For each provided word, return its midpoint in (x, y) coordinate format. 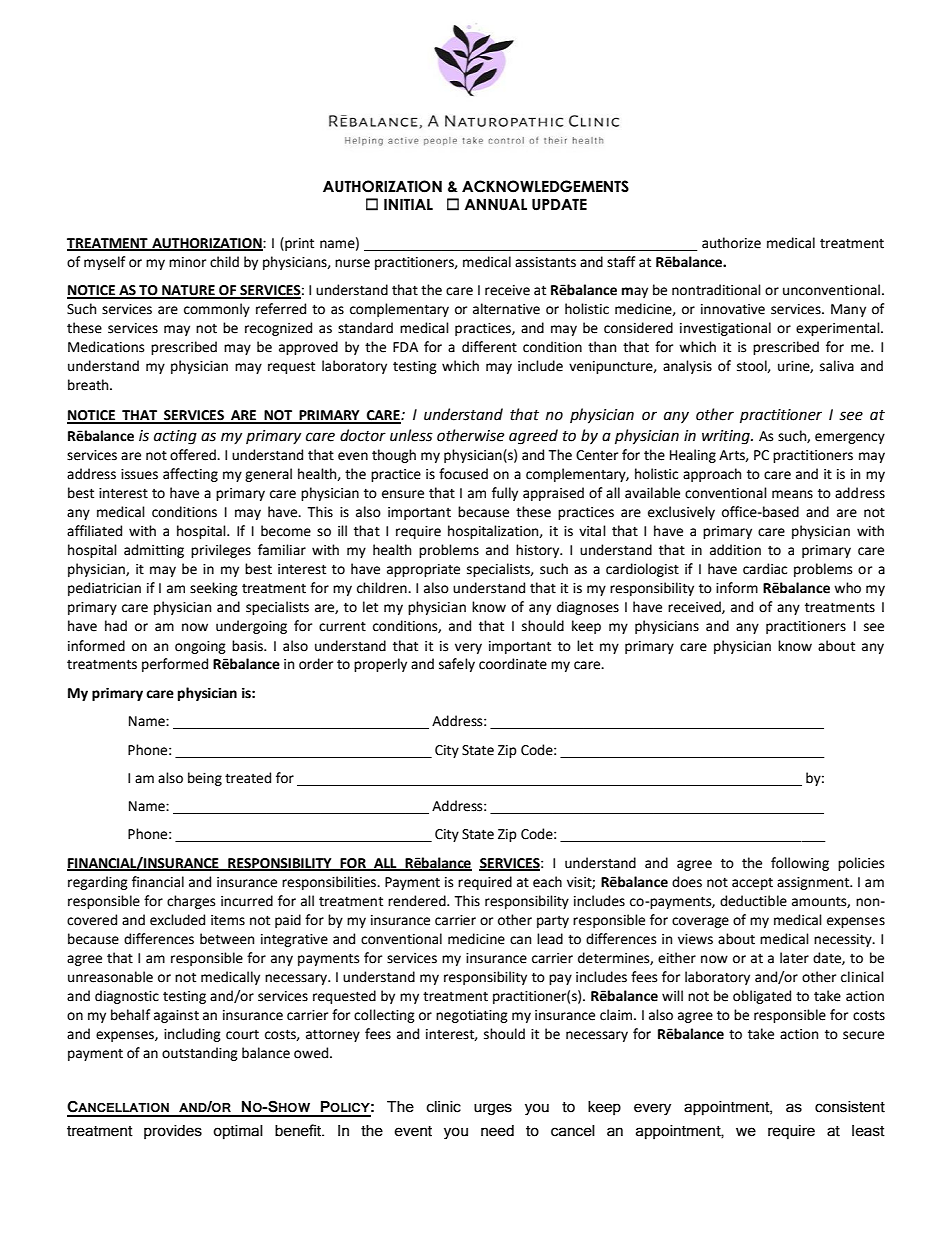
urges (493, 1109)
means (792, 494)
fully (505, 494)
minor (187, 262)
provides (173, 1132)
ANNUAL (495, 204)
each (547, 882)
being (205, 779)
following (800, 864)
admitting (154, 551)
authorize (731, 243)
